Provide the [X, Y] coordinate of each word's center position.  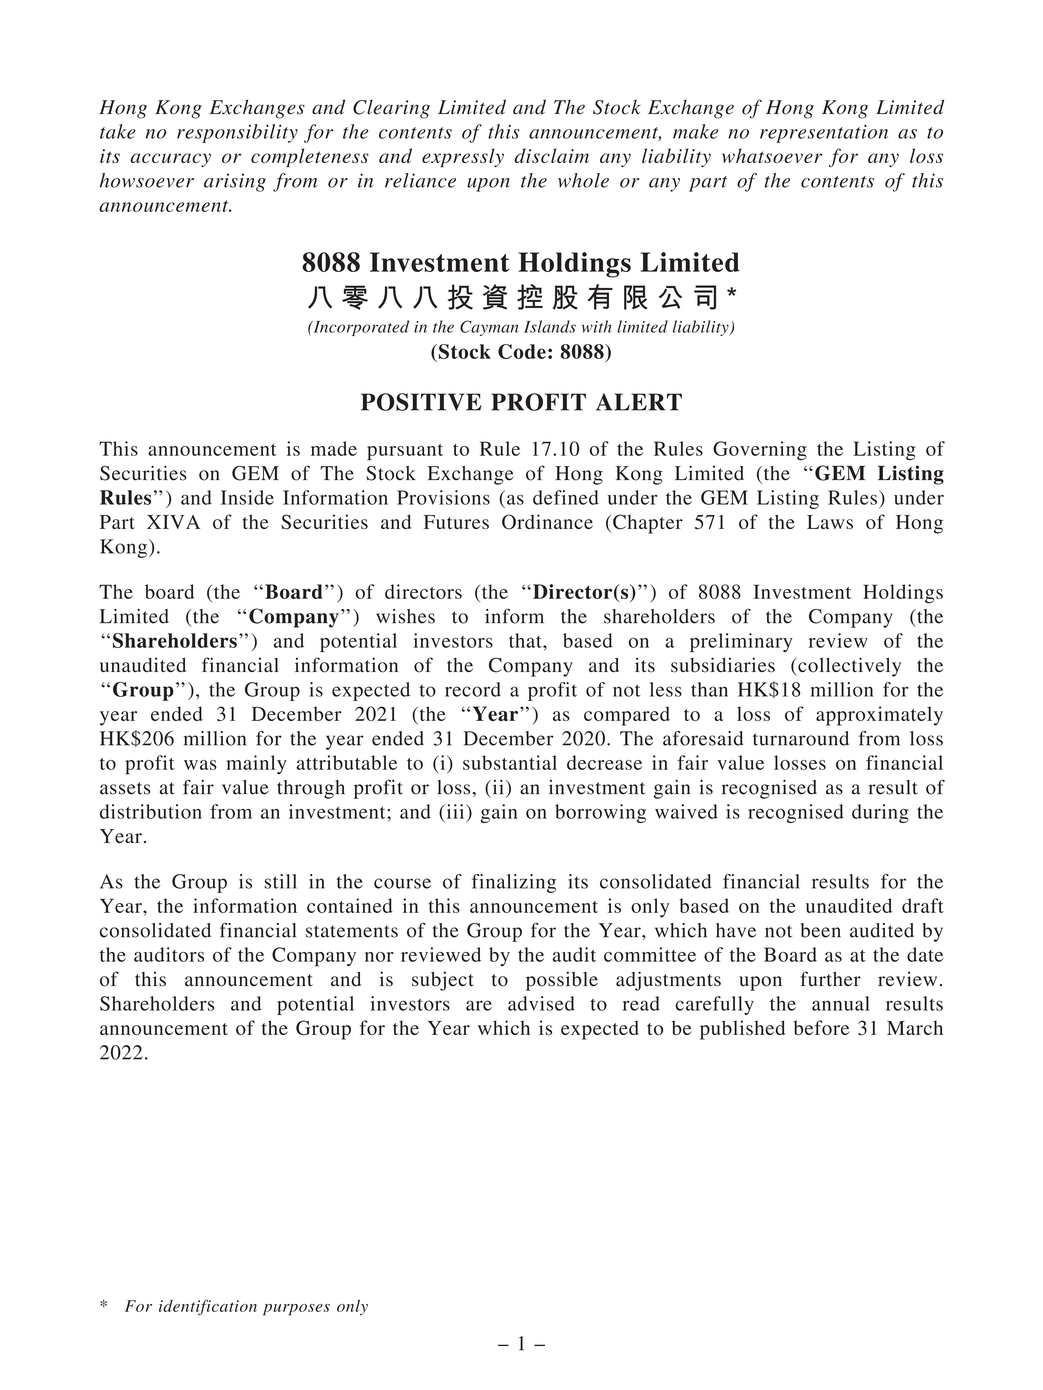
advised [541, 1003]
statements [352, 931]
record [473, 689]
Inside [247, 497]
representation [824, 133]
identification [208, 1307]
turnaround [801, 738]
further [830, 979]
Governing [760, 450]
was [200, 765]
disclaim [551, 155]
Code [522, 351]
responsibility [237, 133]
